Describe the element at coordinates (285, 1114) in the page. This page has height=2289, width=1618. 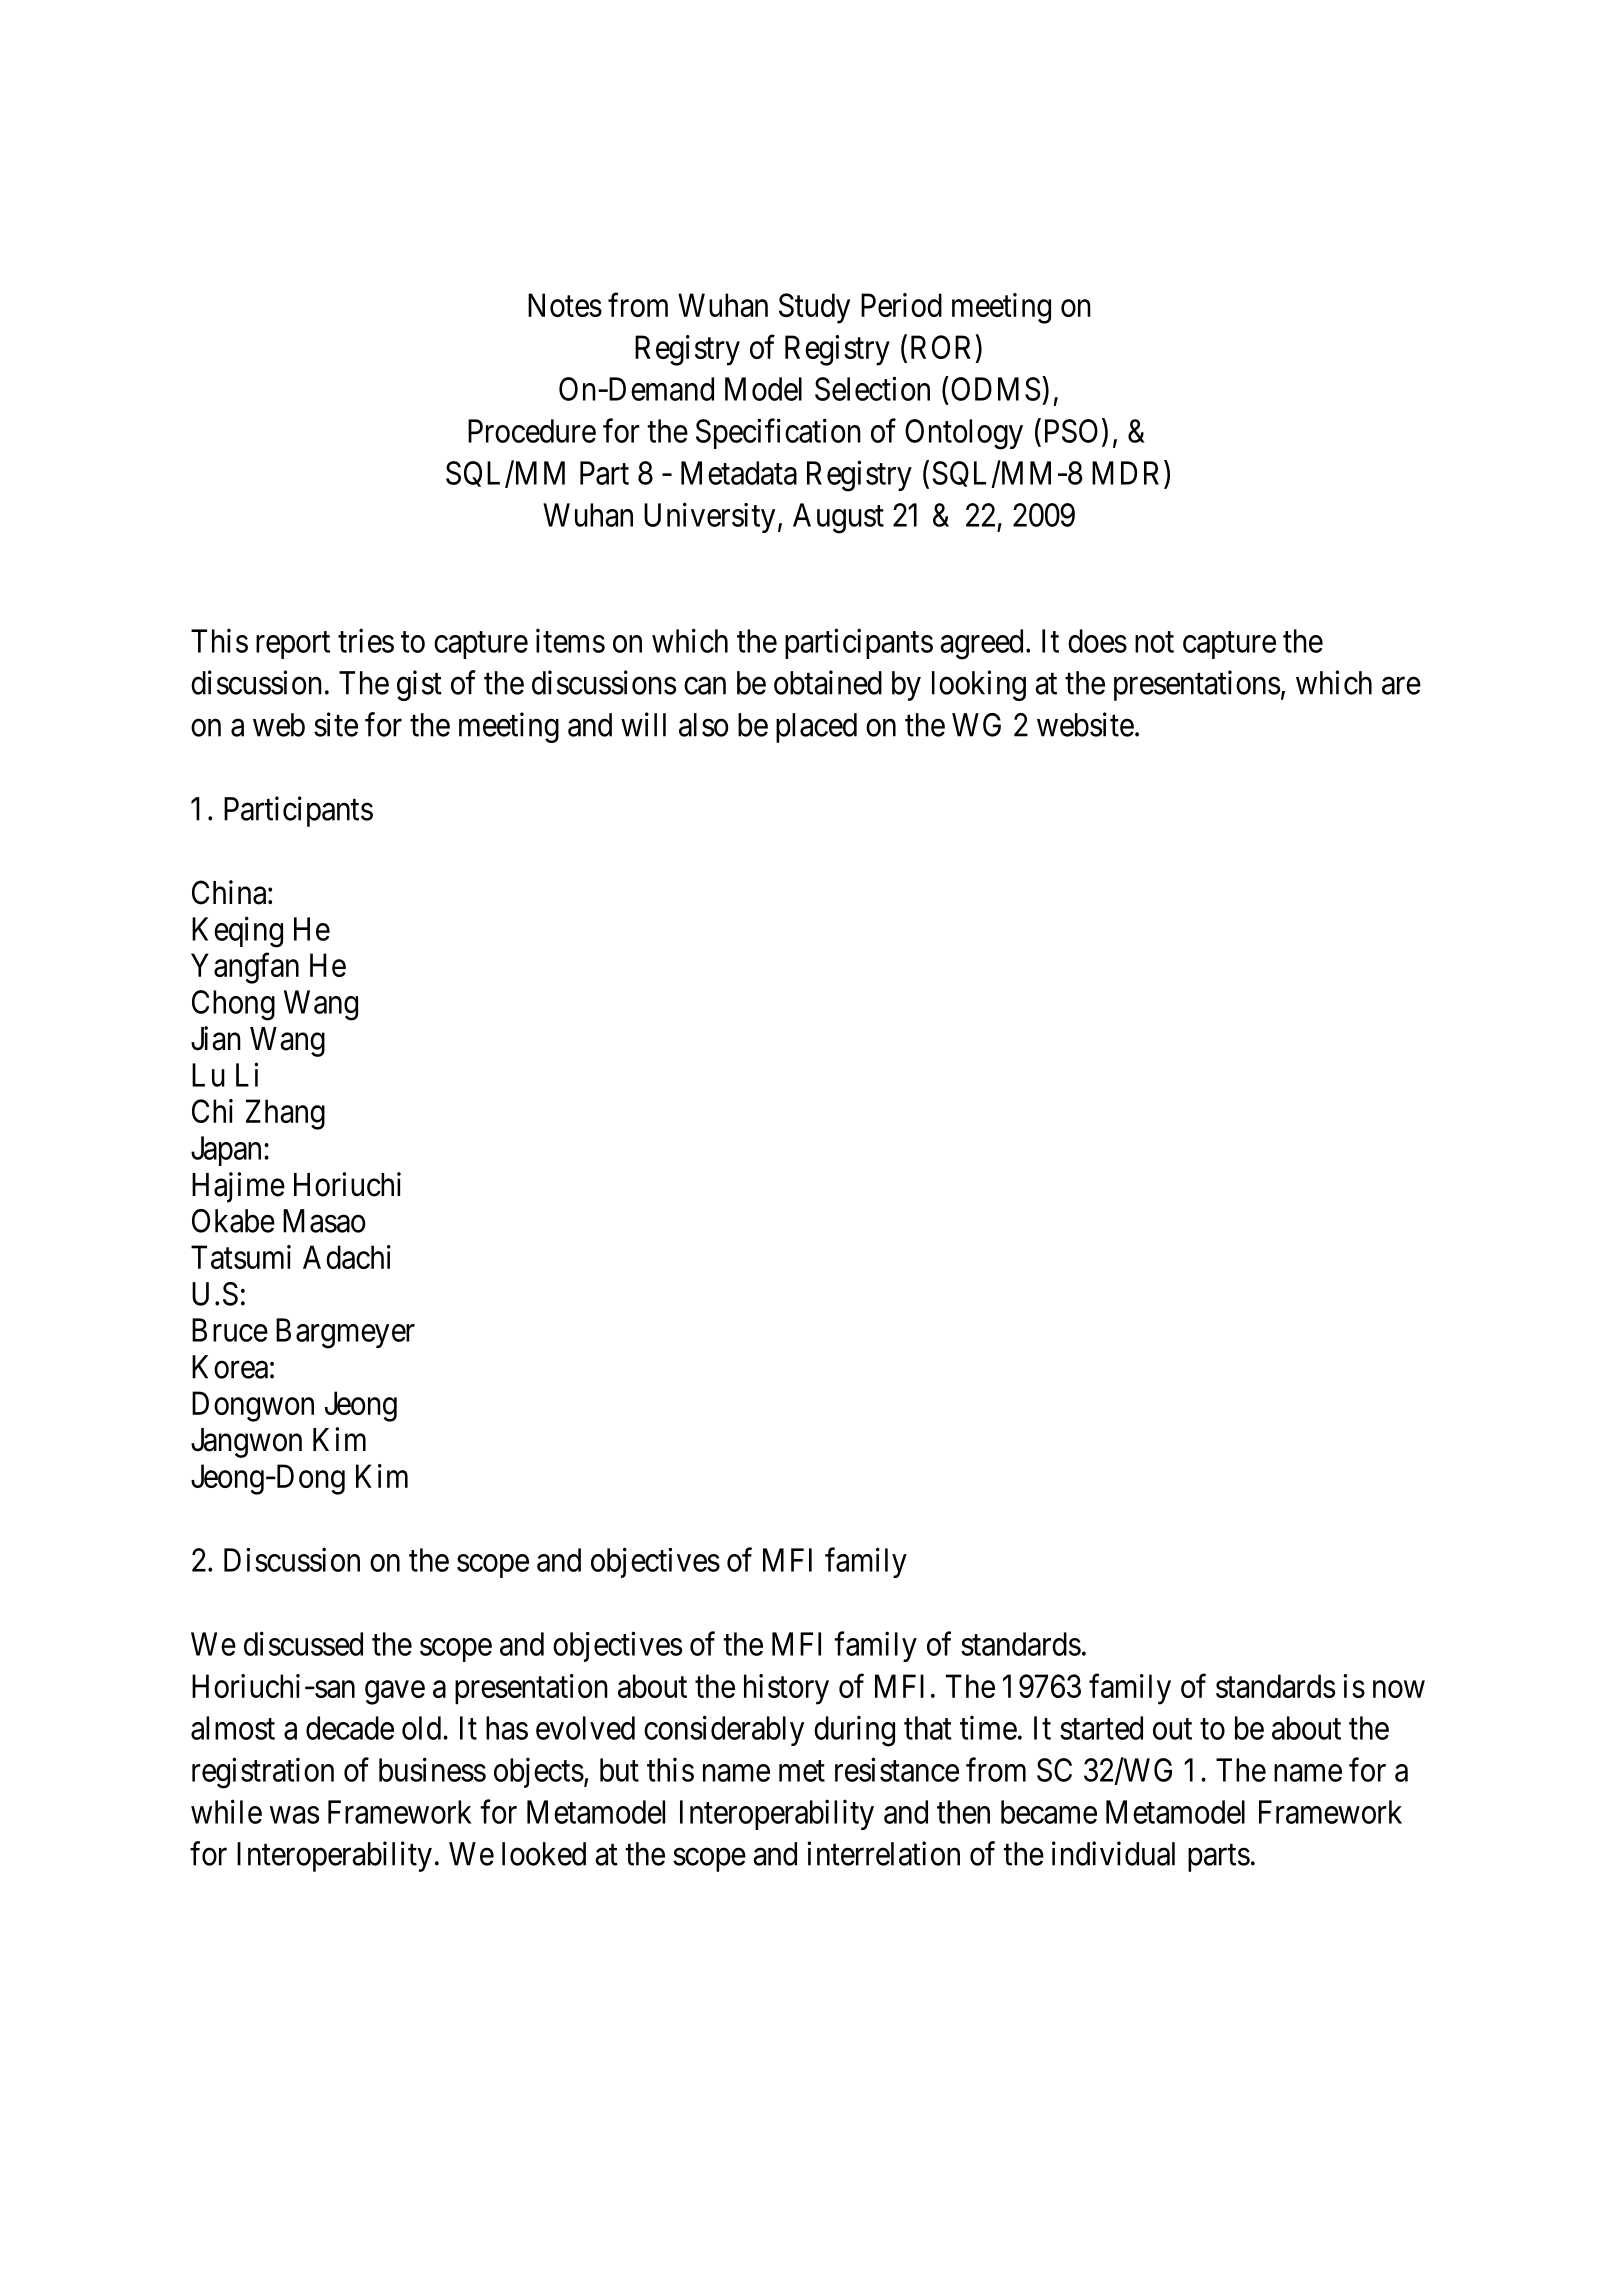
I see `Zhang` at that location.
